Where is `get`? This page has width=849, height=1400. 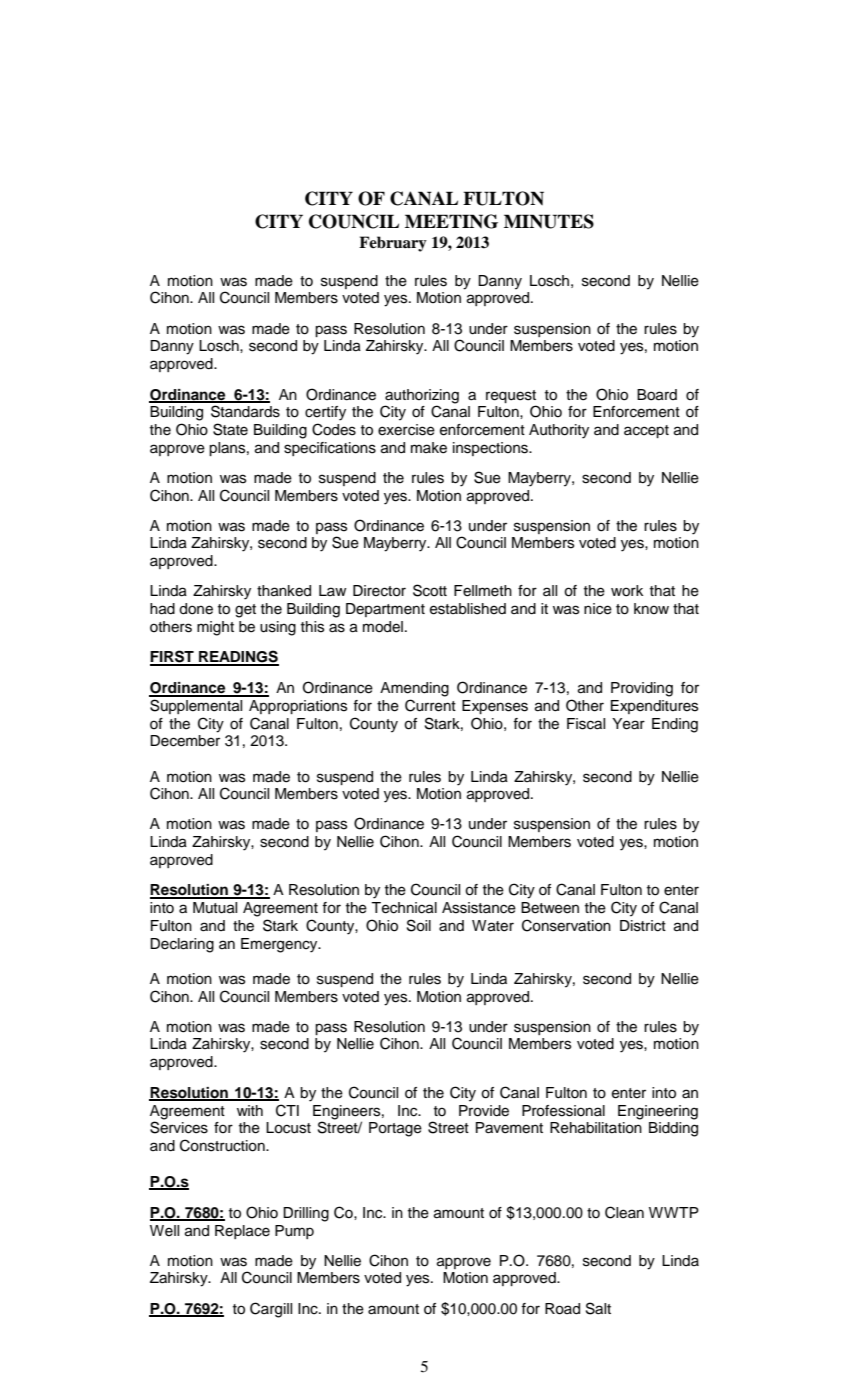
get is located at coordinates (245, 611).
